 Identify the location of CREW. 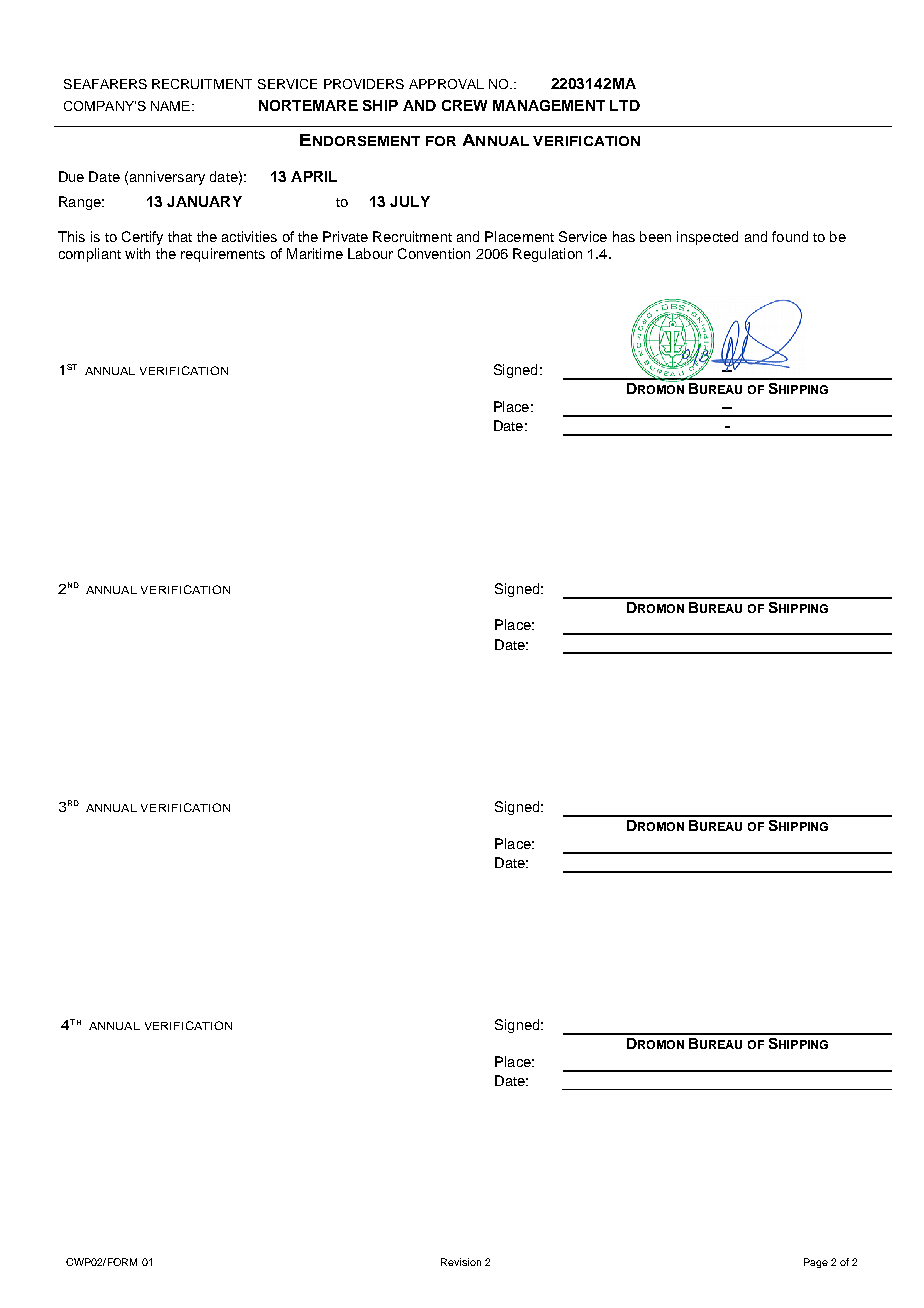
(464, 105).
